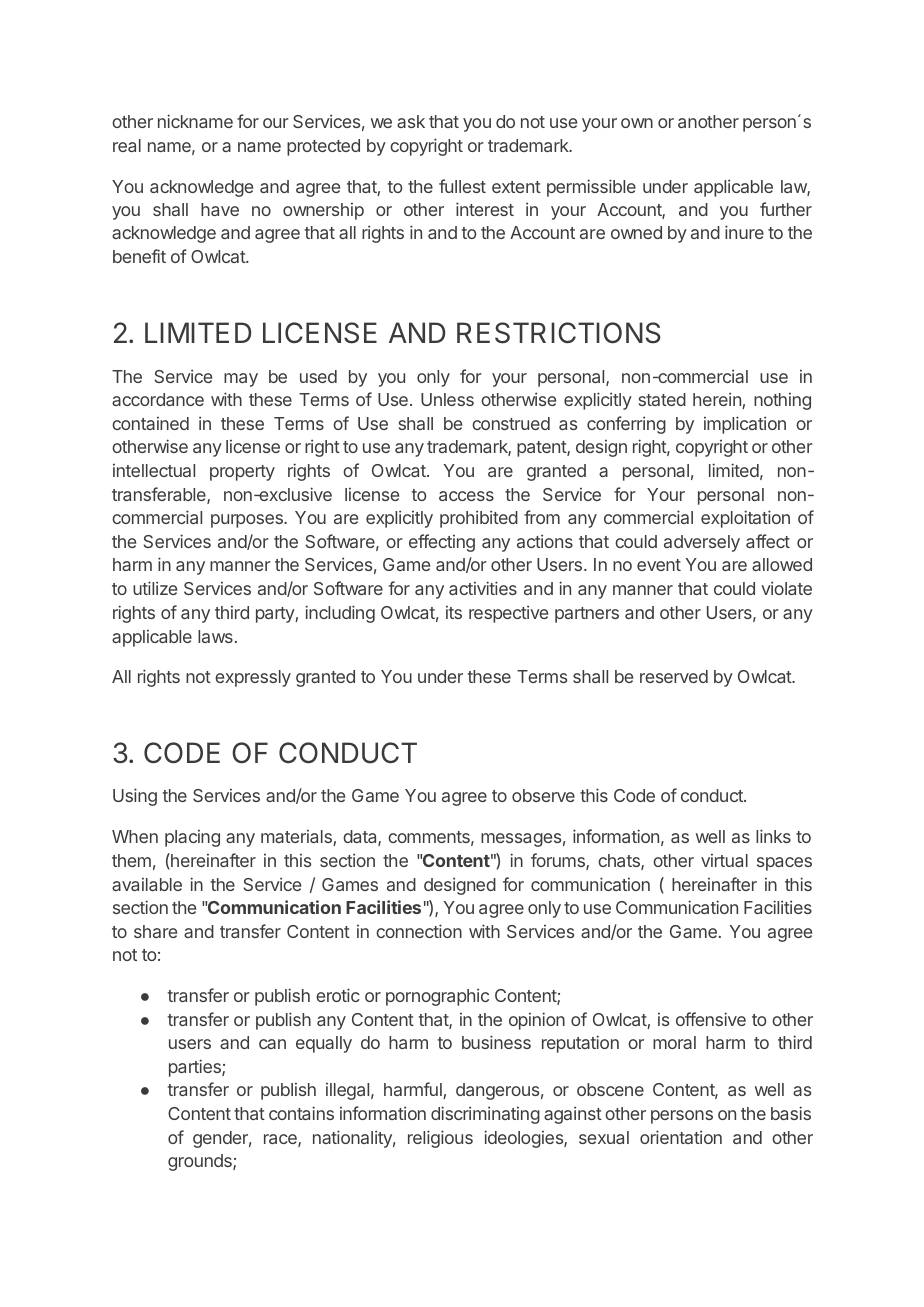  I want to click on laws, so click(215, 636).
